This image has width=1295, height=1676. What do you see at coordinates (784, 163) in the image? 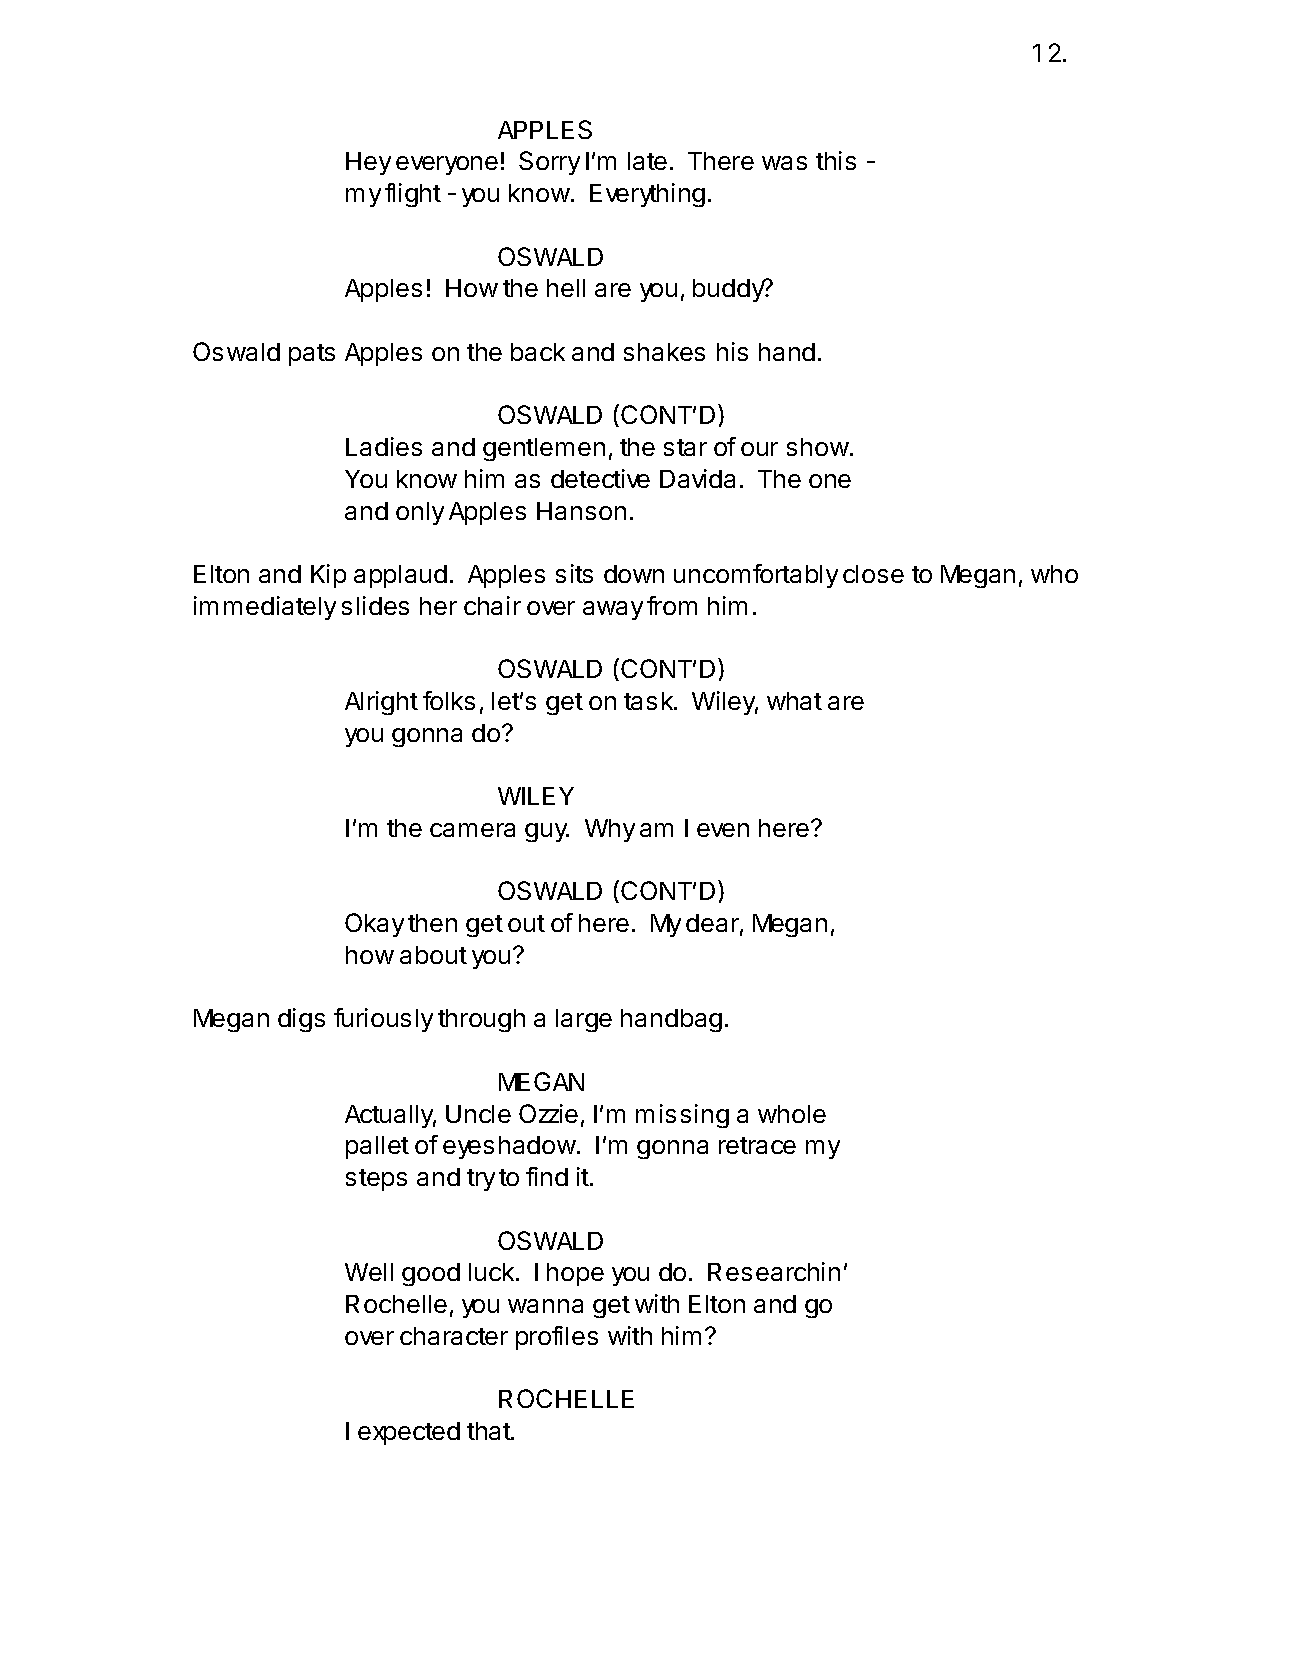
I see `was` at bounding box center [784, 163].
